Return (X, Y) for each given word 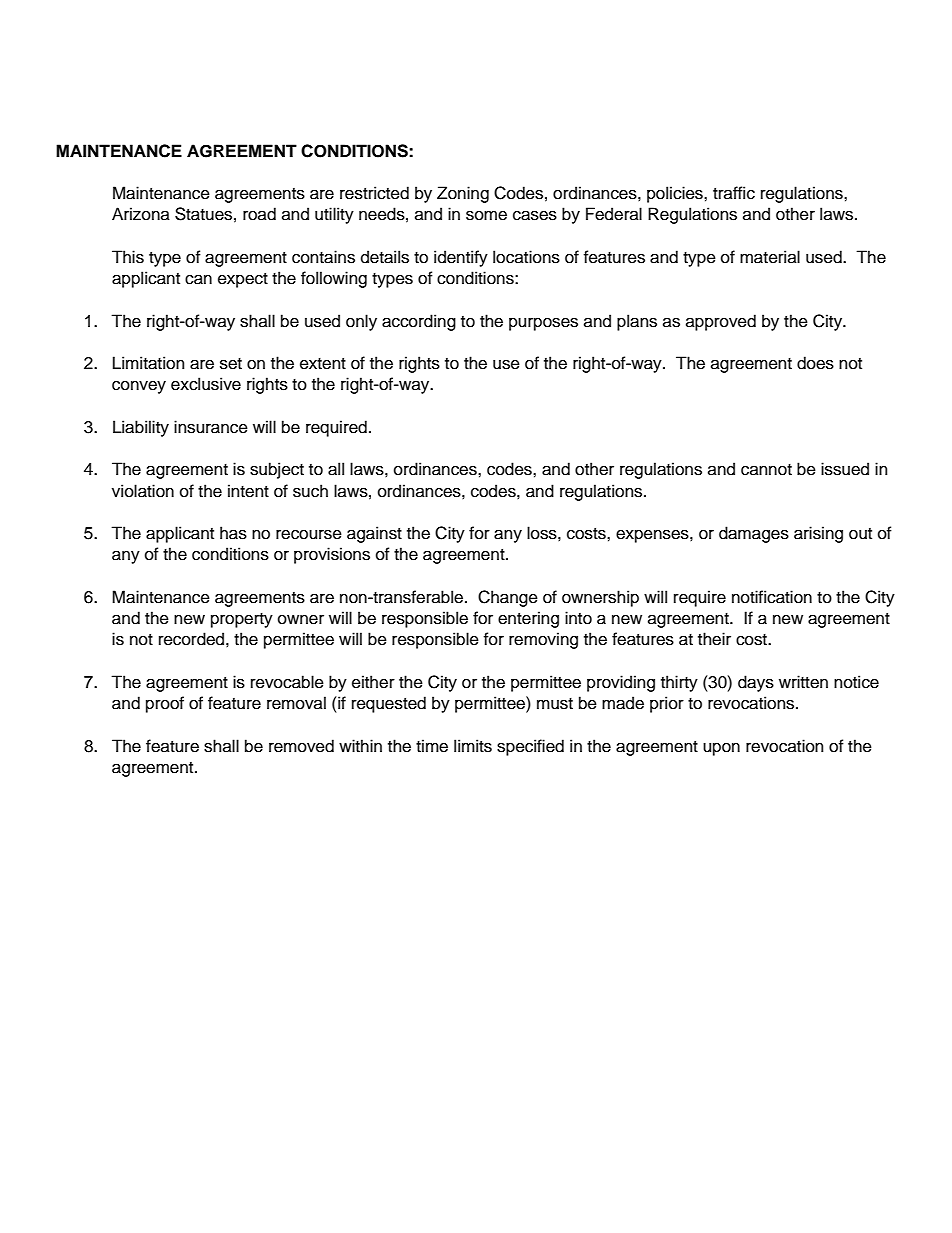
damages (754, 534)
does (815, 363)
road (259, 214)
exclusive (206, 384)
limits (473, 746)
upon (721, 749)
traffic (734, 193)
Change (508, 598)
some (486, 215)
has (233, 533)
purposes (543, 324)
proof (165, 704)
